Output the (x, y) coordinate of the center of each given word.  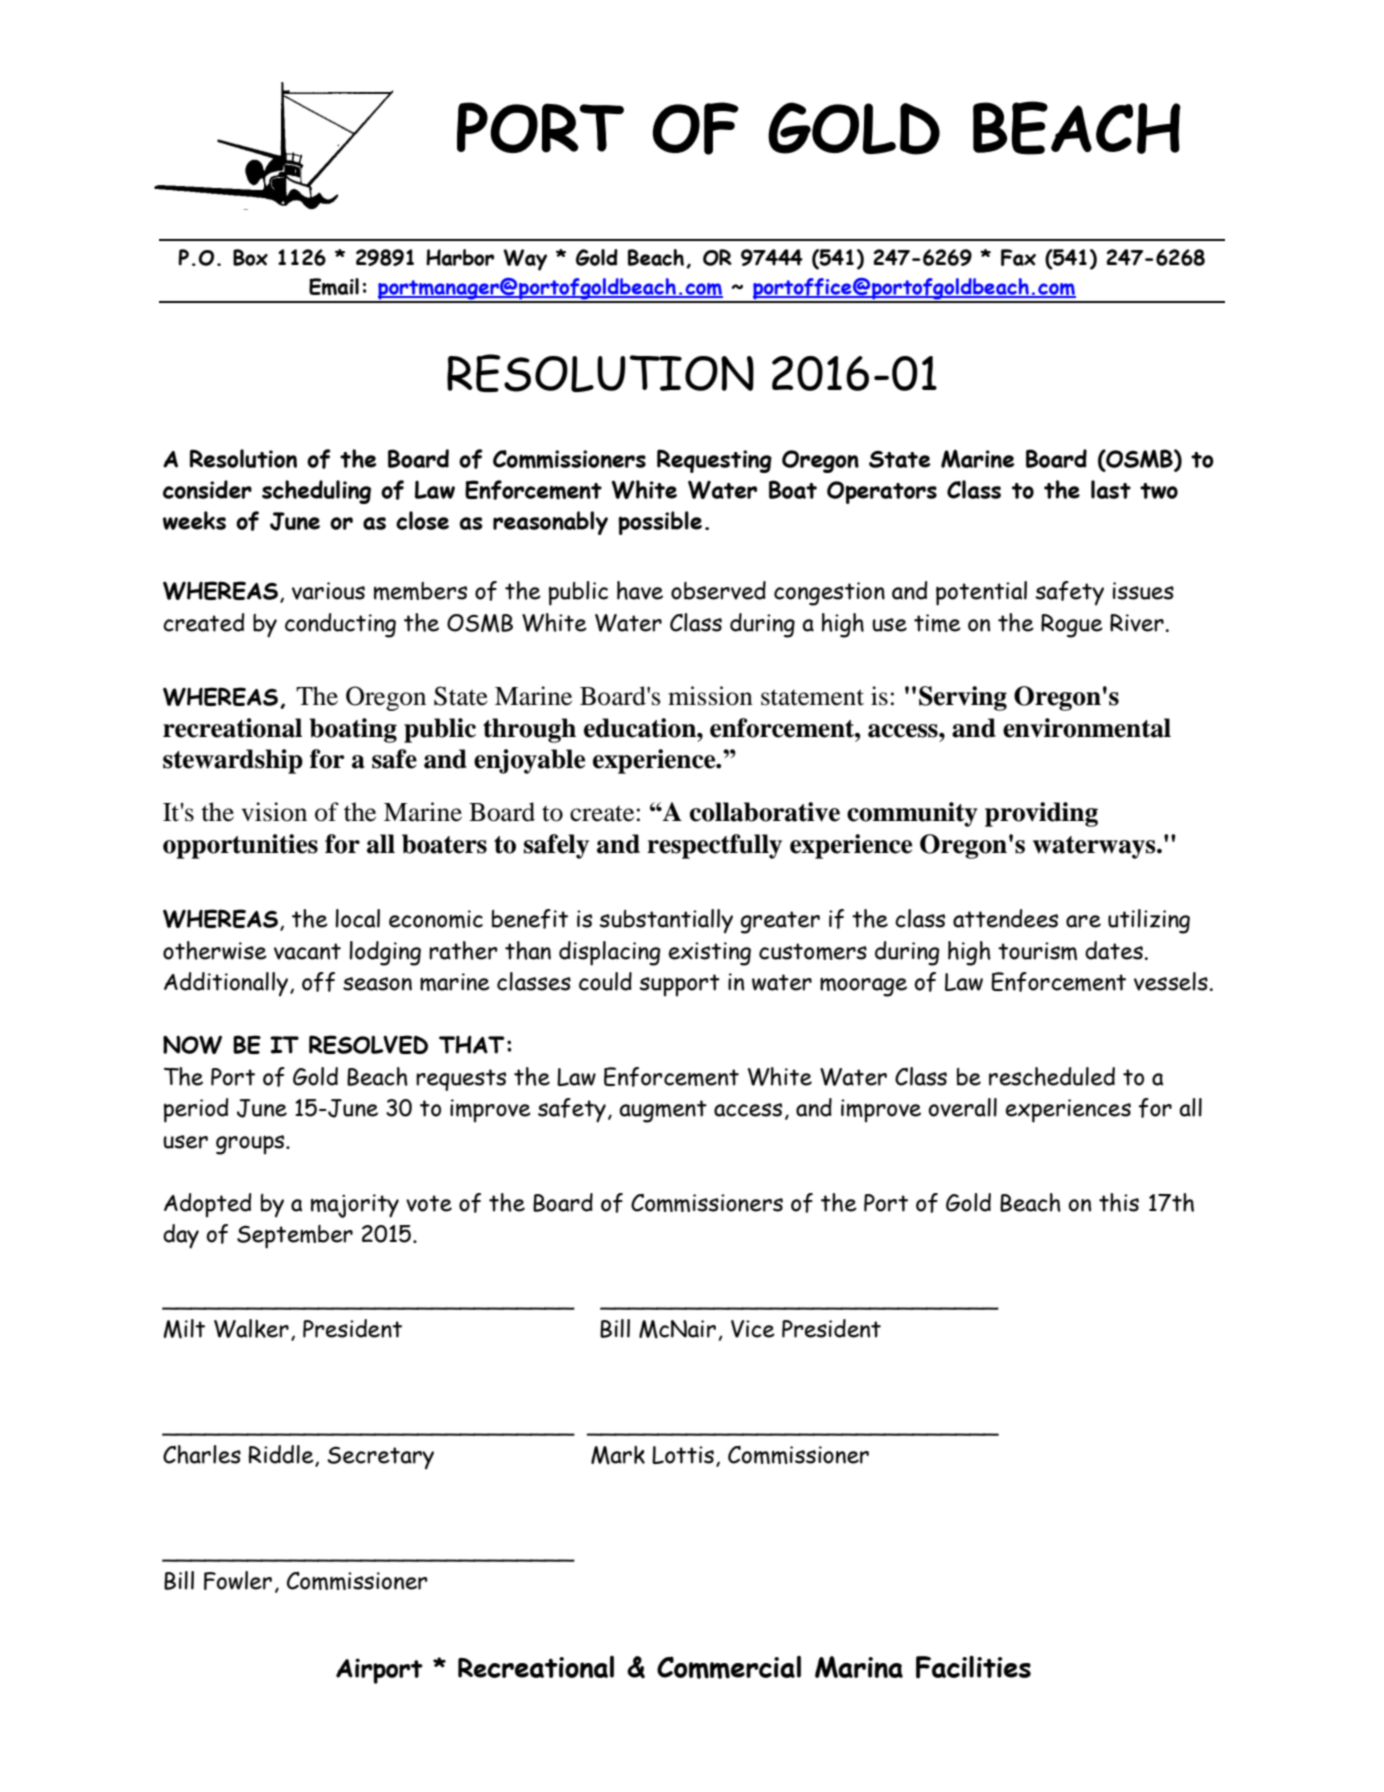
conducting (340, 625)
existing (710, 954)
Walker (251, 1328)
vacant (307, 951)
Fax (1018, 257)
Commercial (729, 1667)
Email (334, 287)
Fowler (238, 1580)
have (640, 590)
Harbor (460, 257)
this (1119, 1202)
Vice (753, 1329)
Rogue (1072, 626)
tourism (1037, 951)
